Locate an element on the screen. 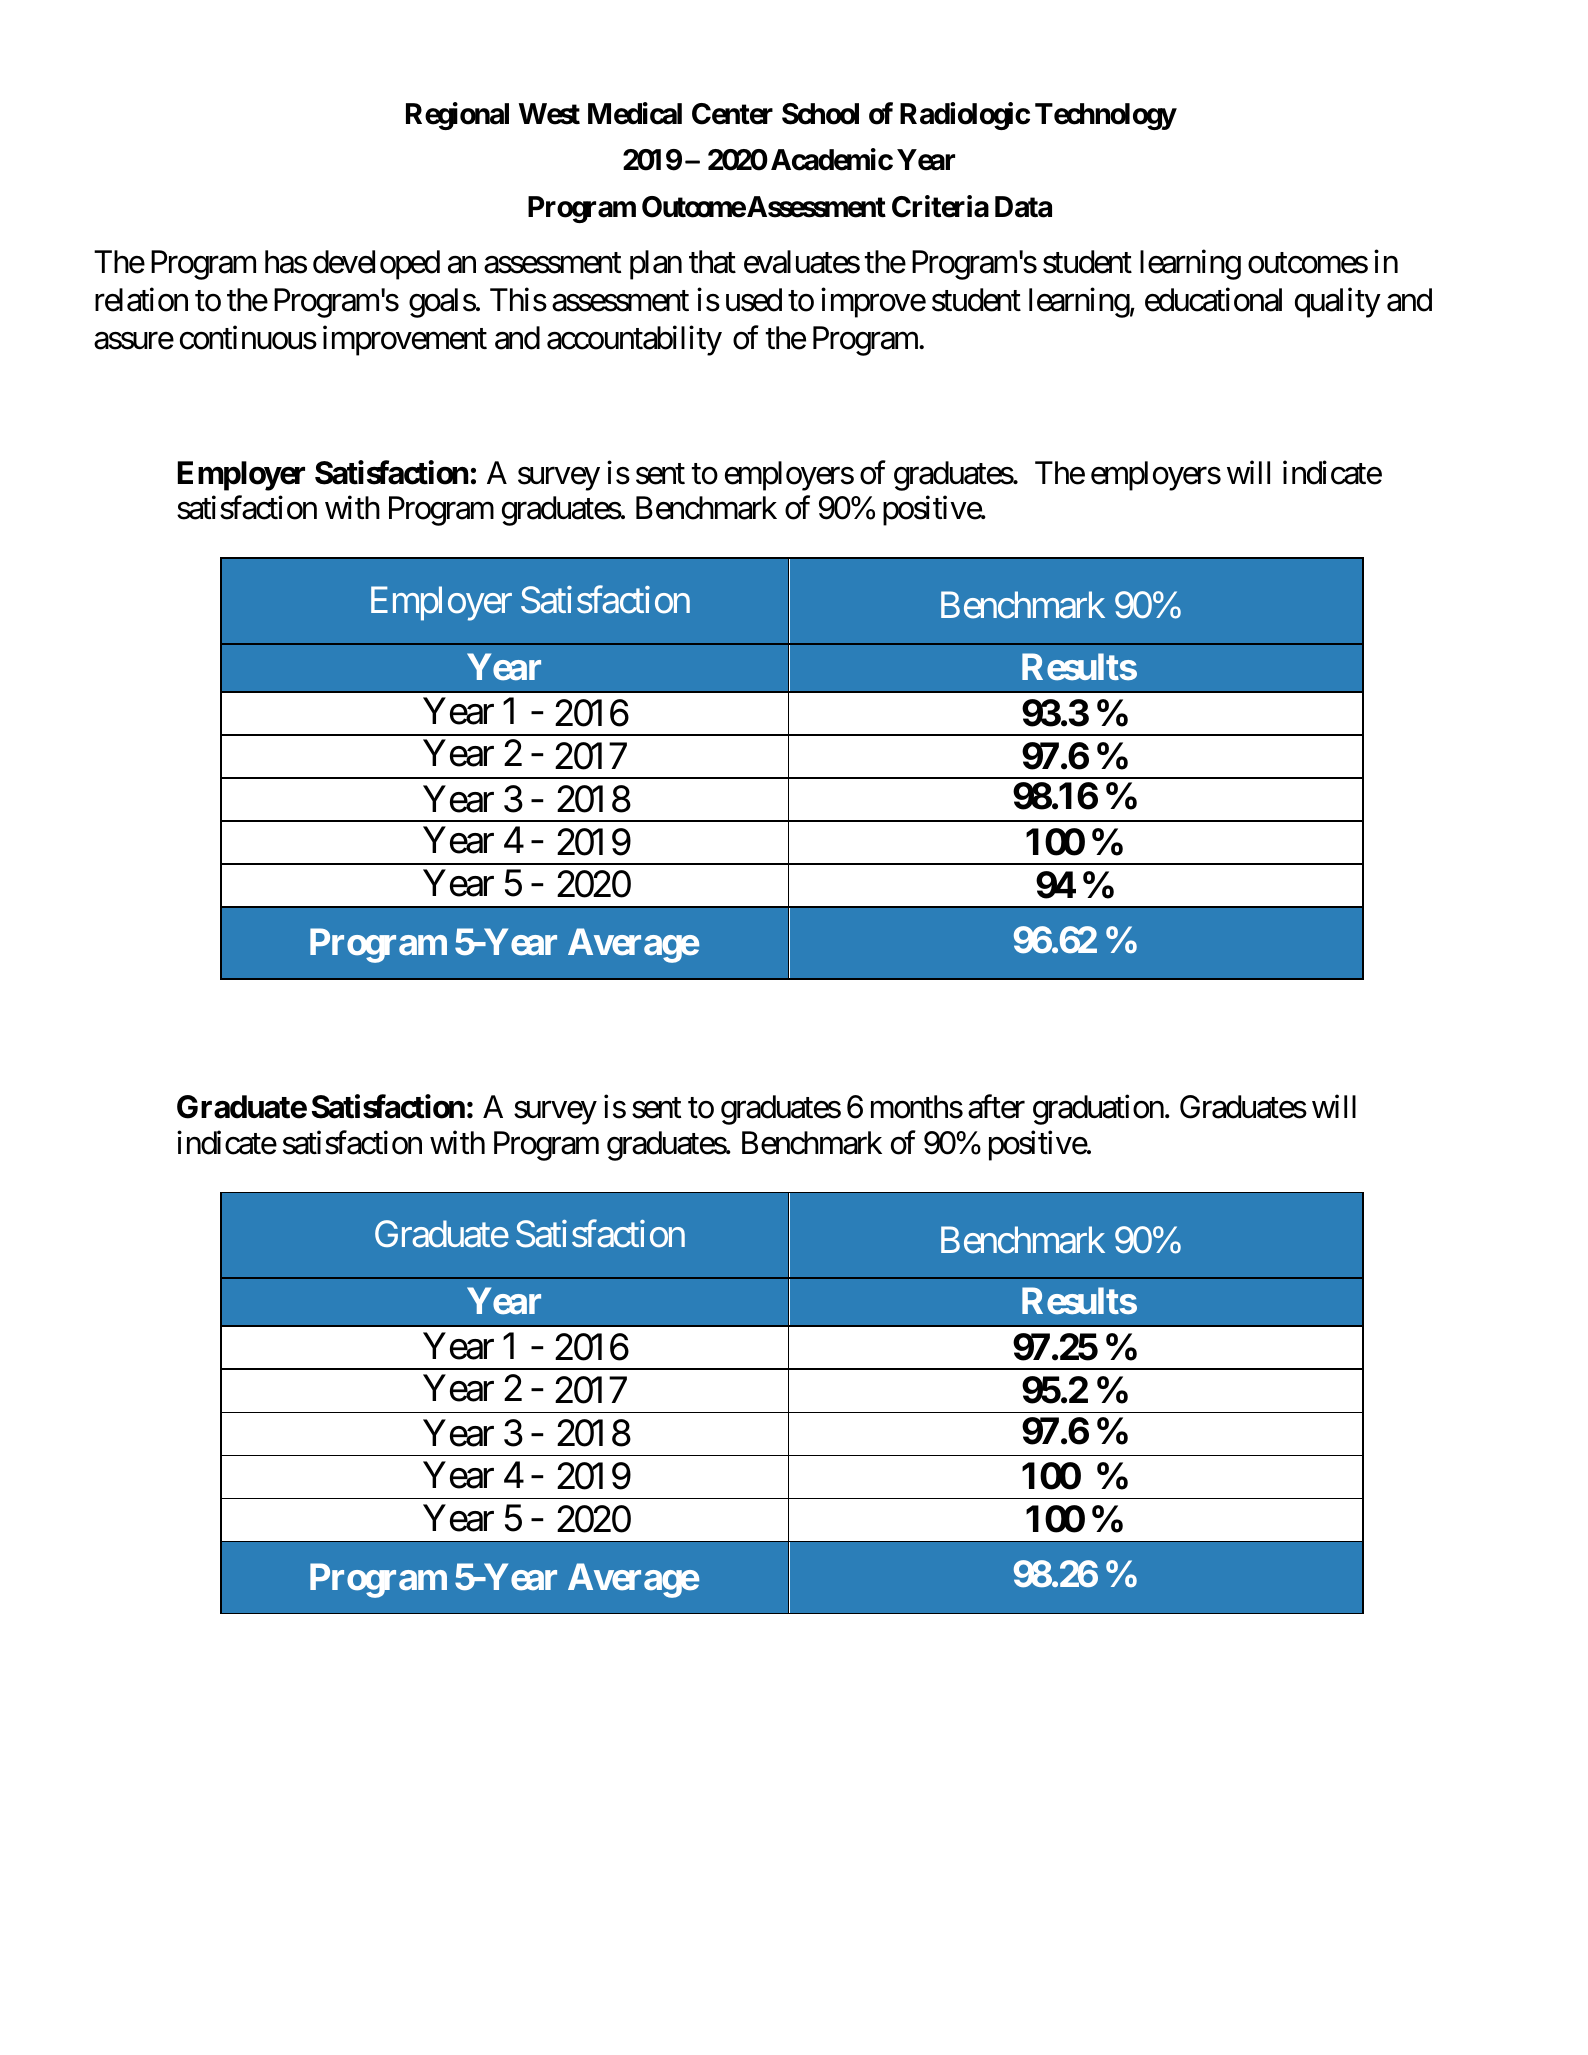 The height and width of the screenshot is (2055, 1588). quality is located at coordinates (1338, 303).
